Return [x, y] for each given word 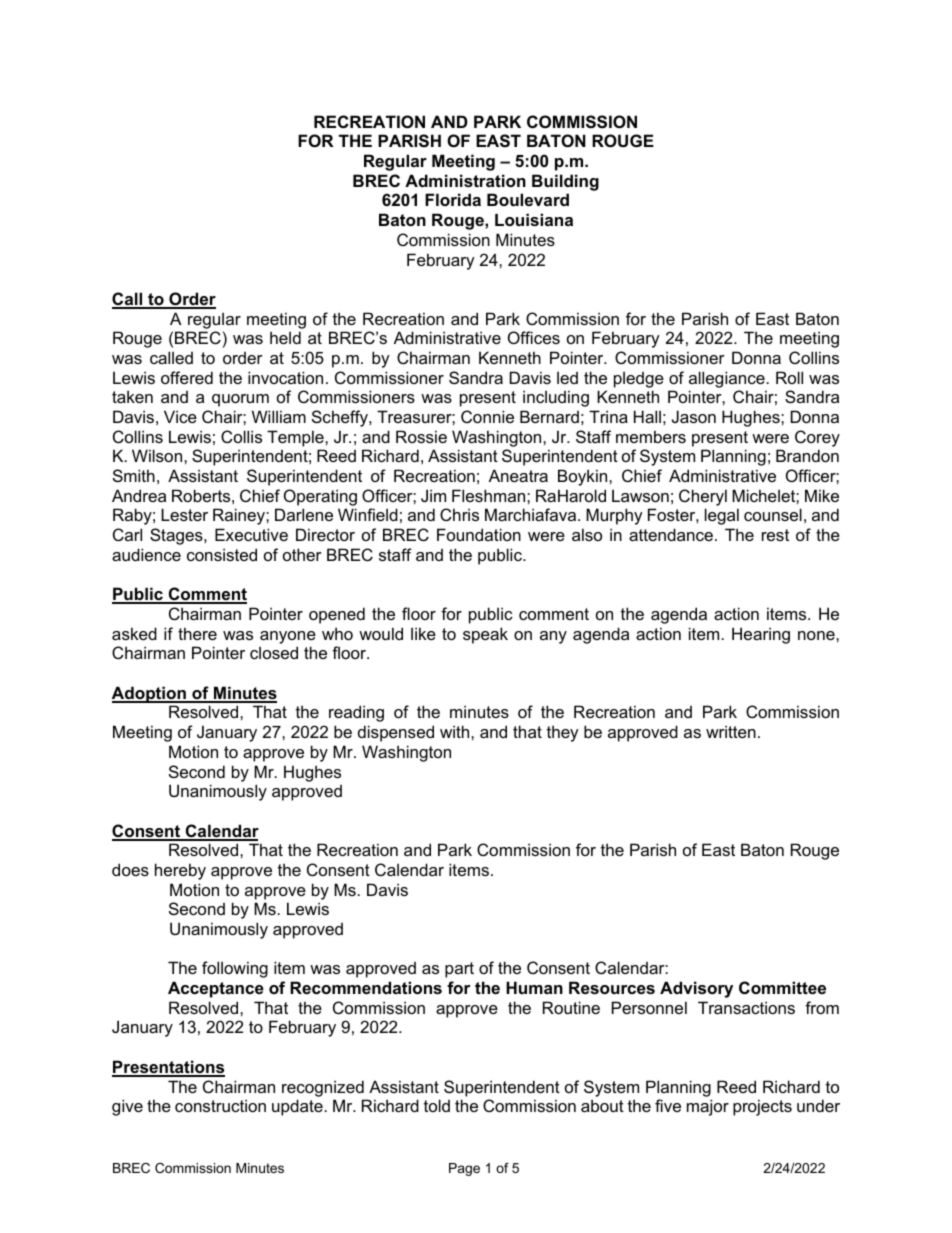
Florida [453, 199]
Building [565, 182]
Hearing [761, 635]
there [197, 633]
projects [762, 1107]
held [285, 337]
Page [464, 1169]
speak [485, 635]
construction [220, 1105]
